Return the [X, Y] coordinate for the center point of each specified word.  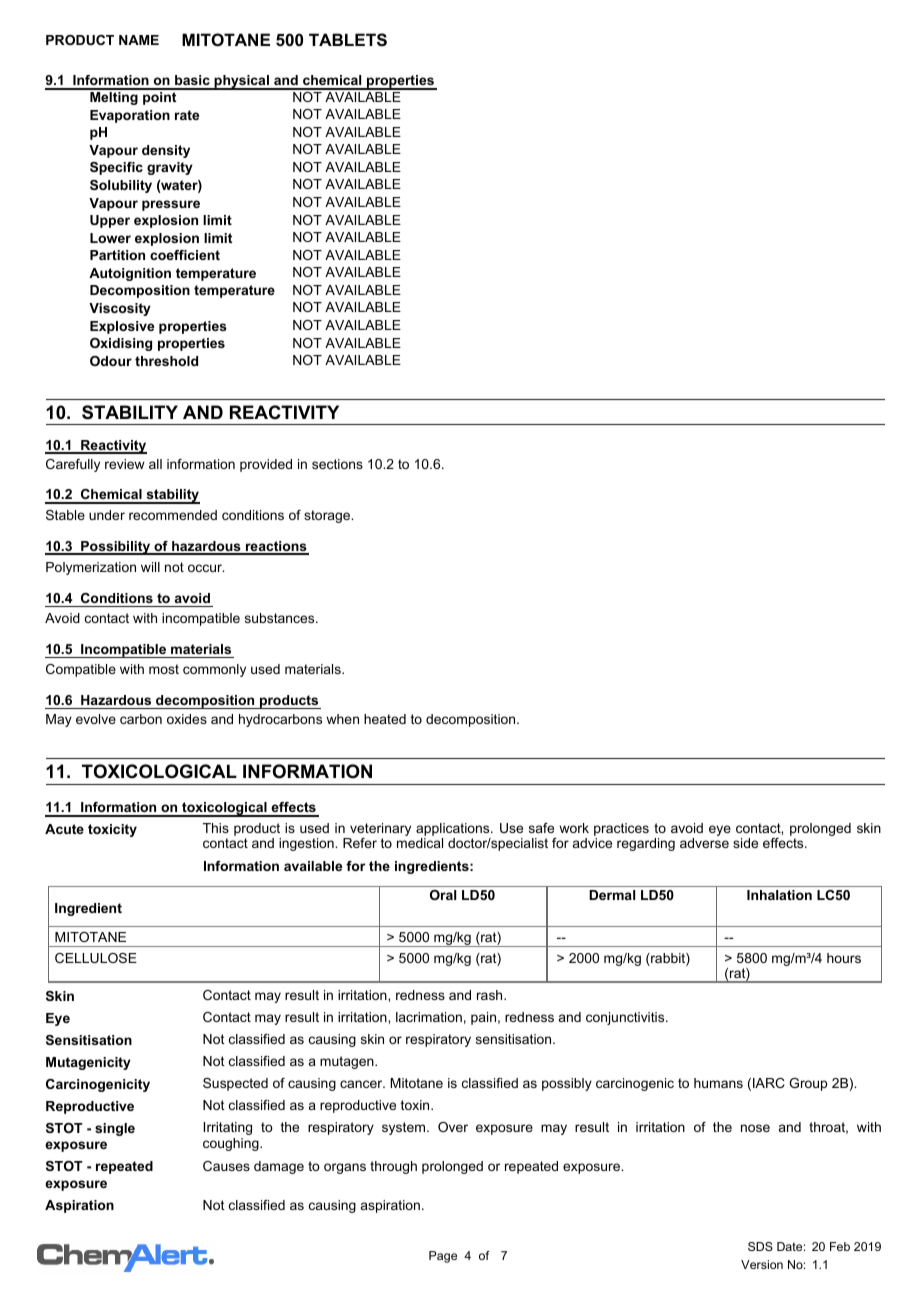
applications [454, 829]
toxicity [112, 830]
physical [241, 82]
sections [337, 464]
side [745, 843]
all [155, 464]
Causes [226, 1166]
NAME [139, 40]
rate [187, 115]
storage [328, 516]
